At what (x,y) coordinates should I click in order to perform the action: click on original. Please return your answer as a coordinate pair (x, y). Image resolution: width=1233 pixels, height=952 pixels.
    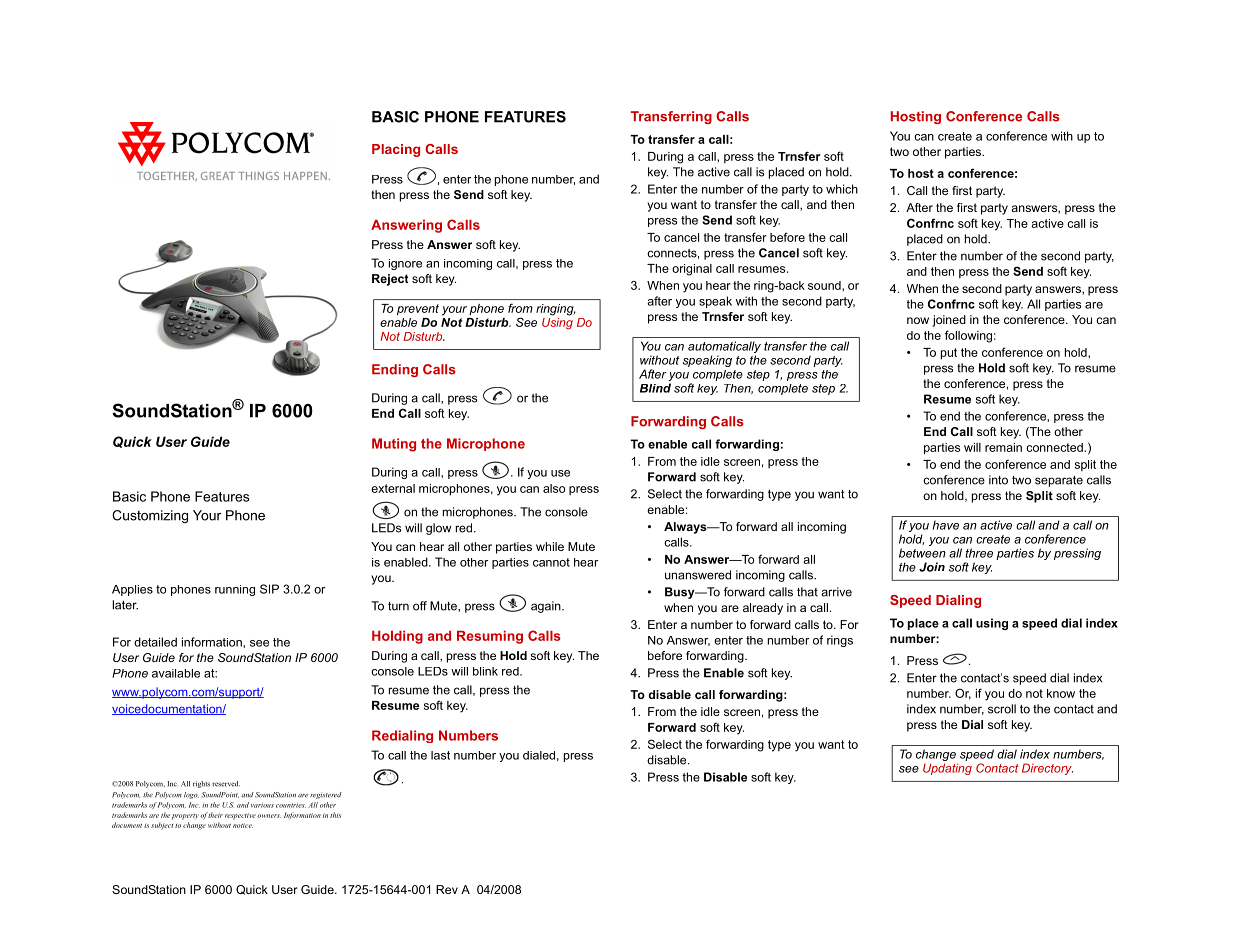
    Looking at the image, I should click on (692, 270).
